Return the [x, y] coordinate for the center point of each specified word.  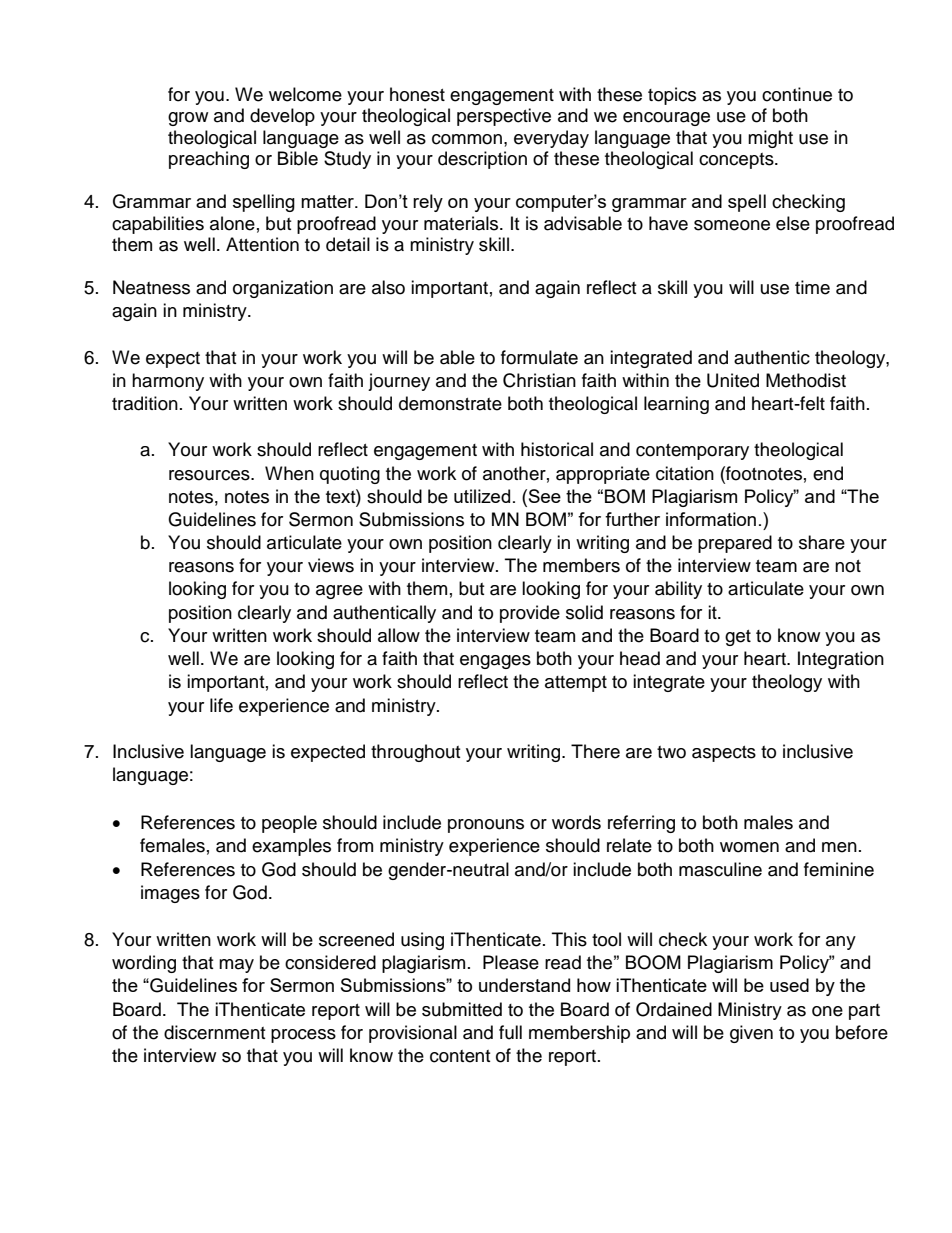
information [711, 519]
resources [210, 475]
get [738, 638]
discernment [214, 1032]
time [812, 287]
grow [188, 119]
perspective [504, 117]
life [221, 705]
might [770, 139]
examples [291, 847]
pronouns [486, 826]
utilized [482, 496]
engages [495, 662]
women [749, 847]
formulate [539, 357]
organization [283, 289]
